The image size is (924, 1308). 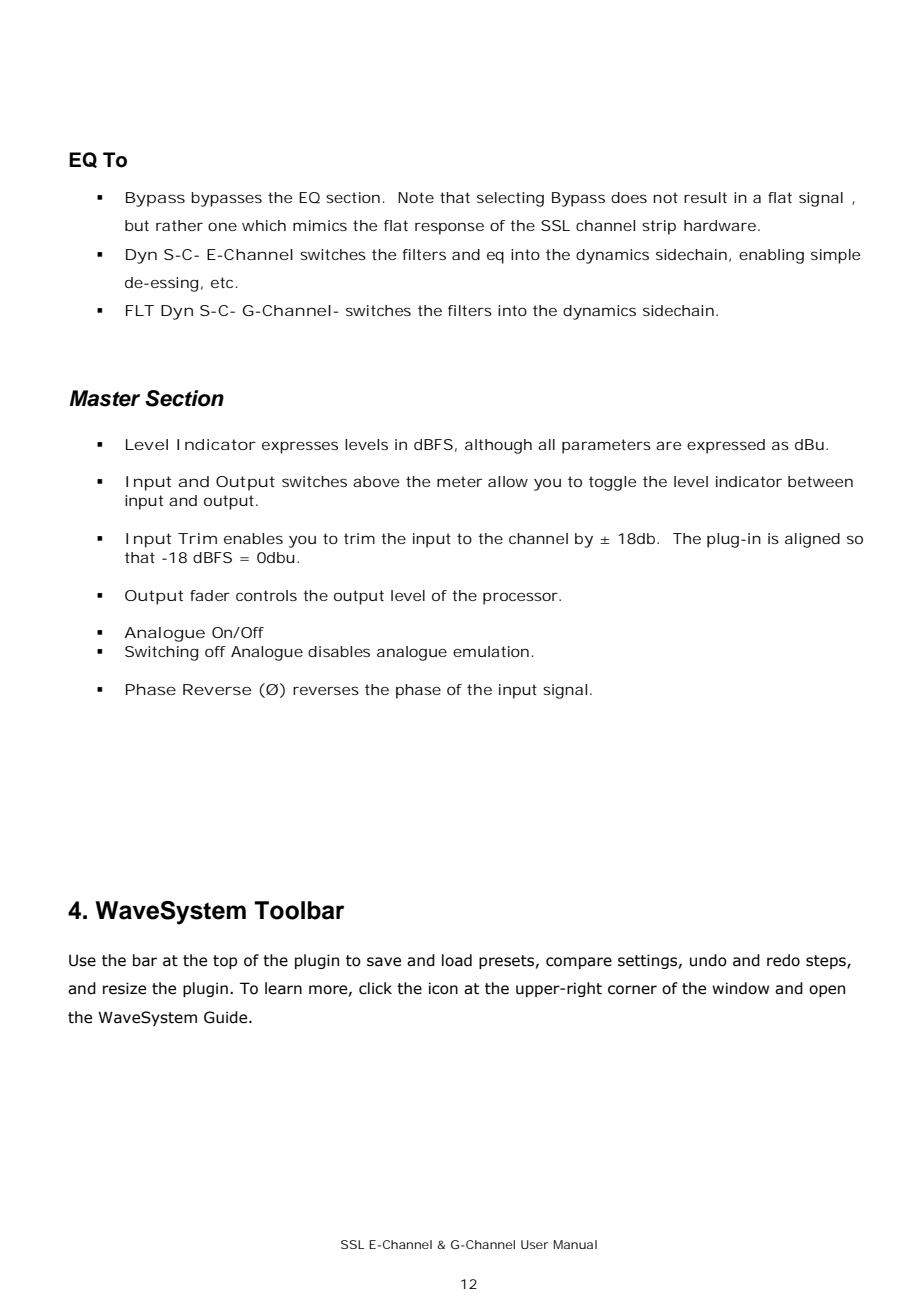 What do you see at coordinates (227, 1017) in the image?
I see `Guide` at bounding box center [227, 1017].
